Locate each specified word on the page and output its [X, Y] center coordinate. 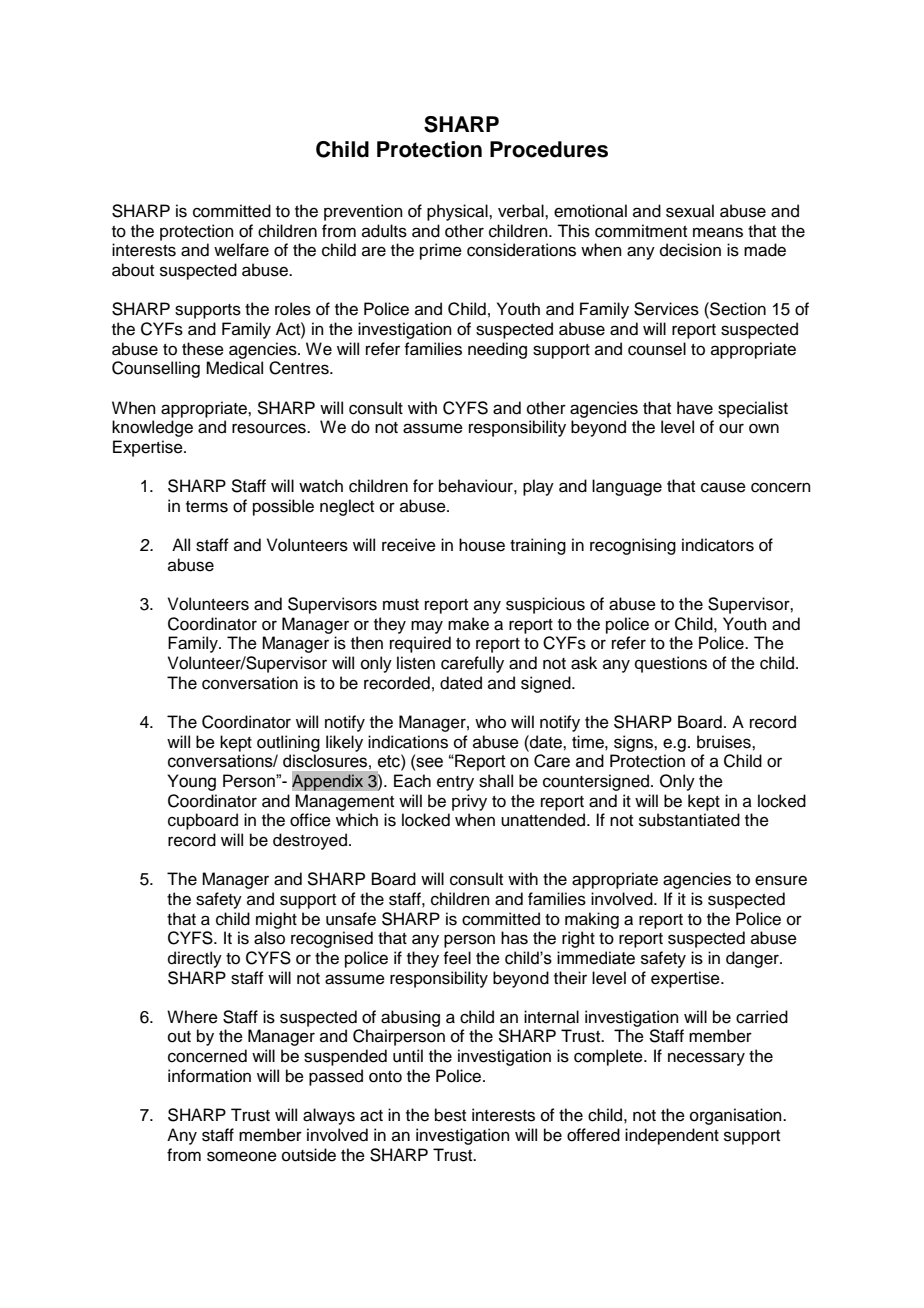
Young [191, 782]
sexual [690, 211]
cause [723, 487]
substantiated [689, 820]
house [482, 545]
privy [469, 802]
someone [242, 1156]
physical [458, 212]
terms [207, 507]
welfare [241, 250]
